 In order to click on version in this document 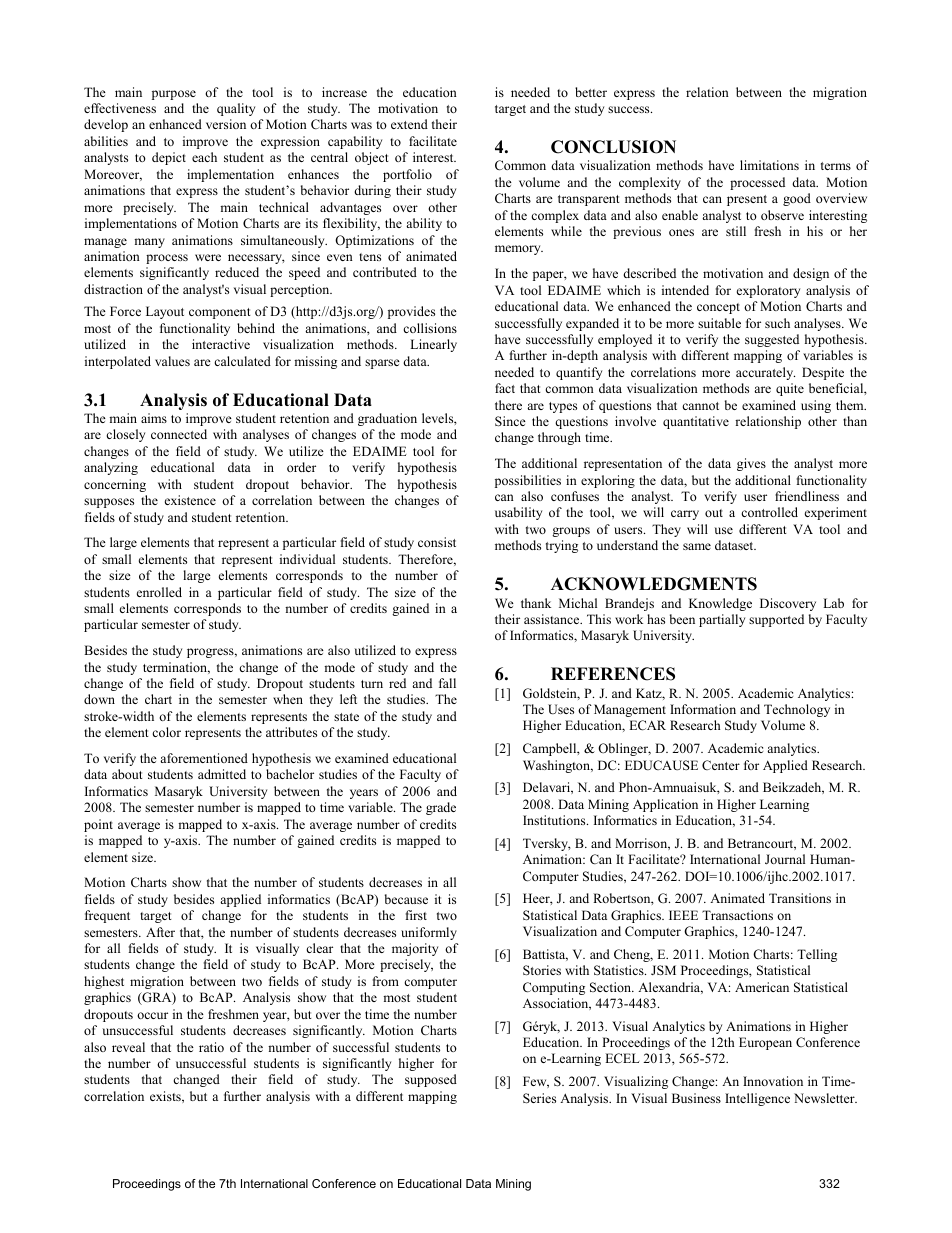, I will do `click(226, 124)`.
